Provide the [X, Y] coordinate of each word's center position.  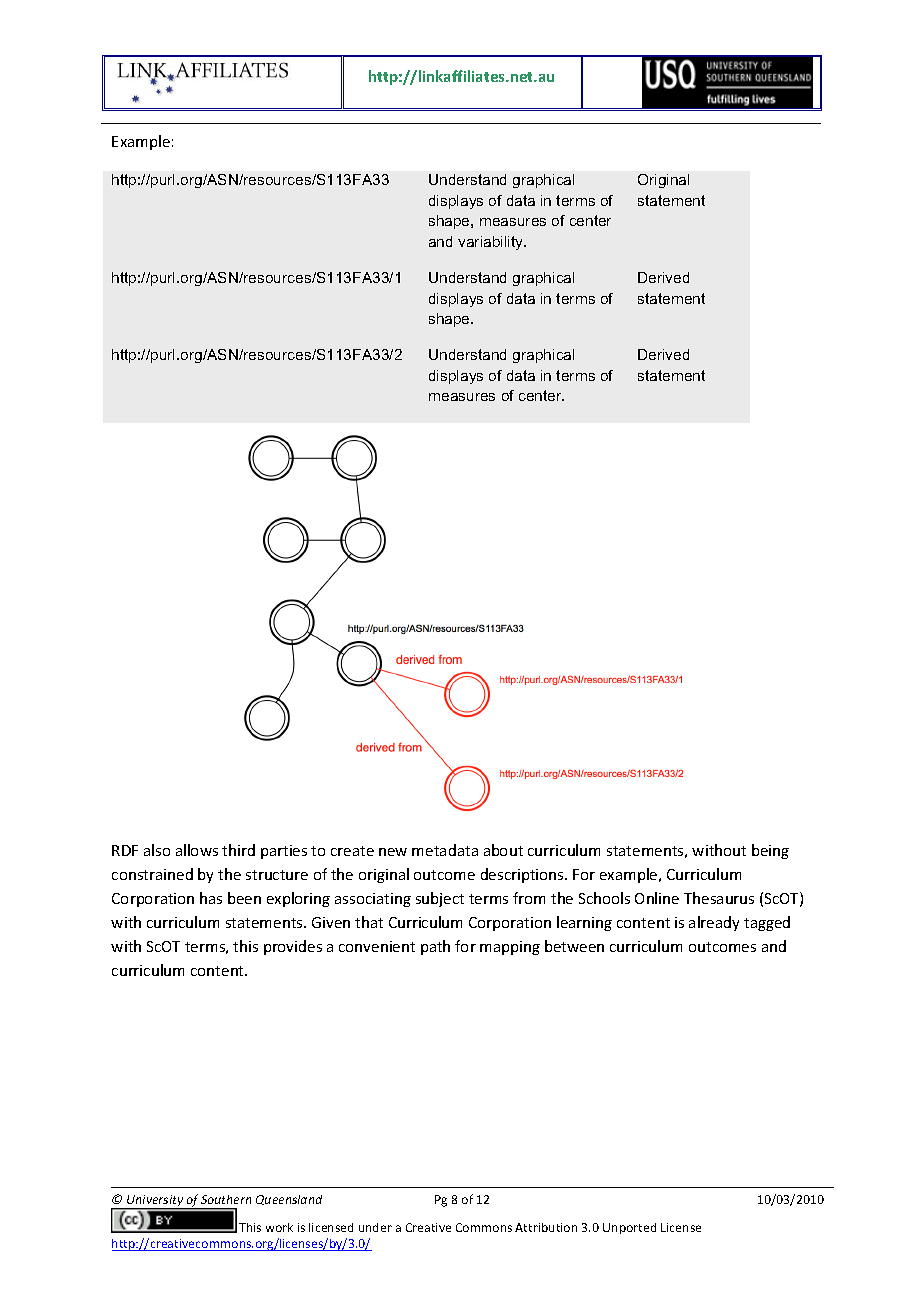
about [503, 850]
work [279, 1227]
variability [492, 243]
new [393, 852]
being [770, 851]
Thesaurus [719, 898]
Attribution [546, 1227]
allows [197, 850]
